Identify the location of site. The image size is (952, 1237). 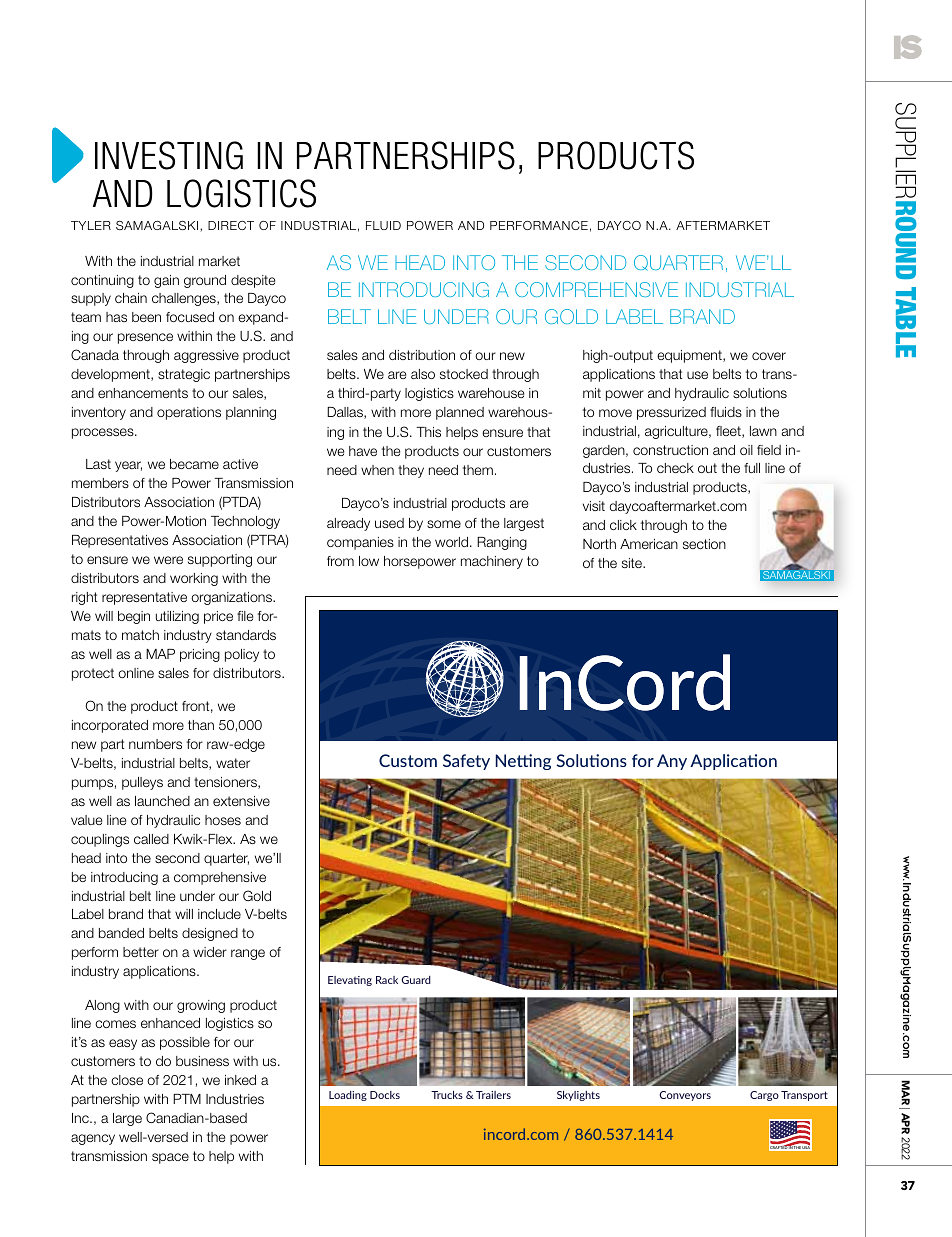
(633, 563).
